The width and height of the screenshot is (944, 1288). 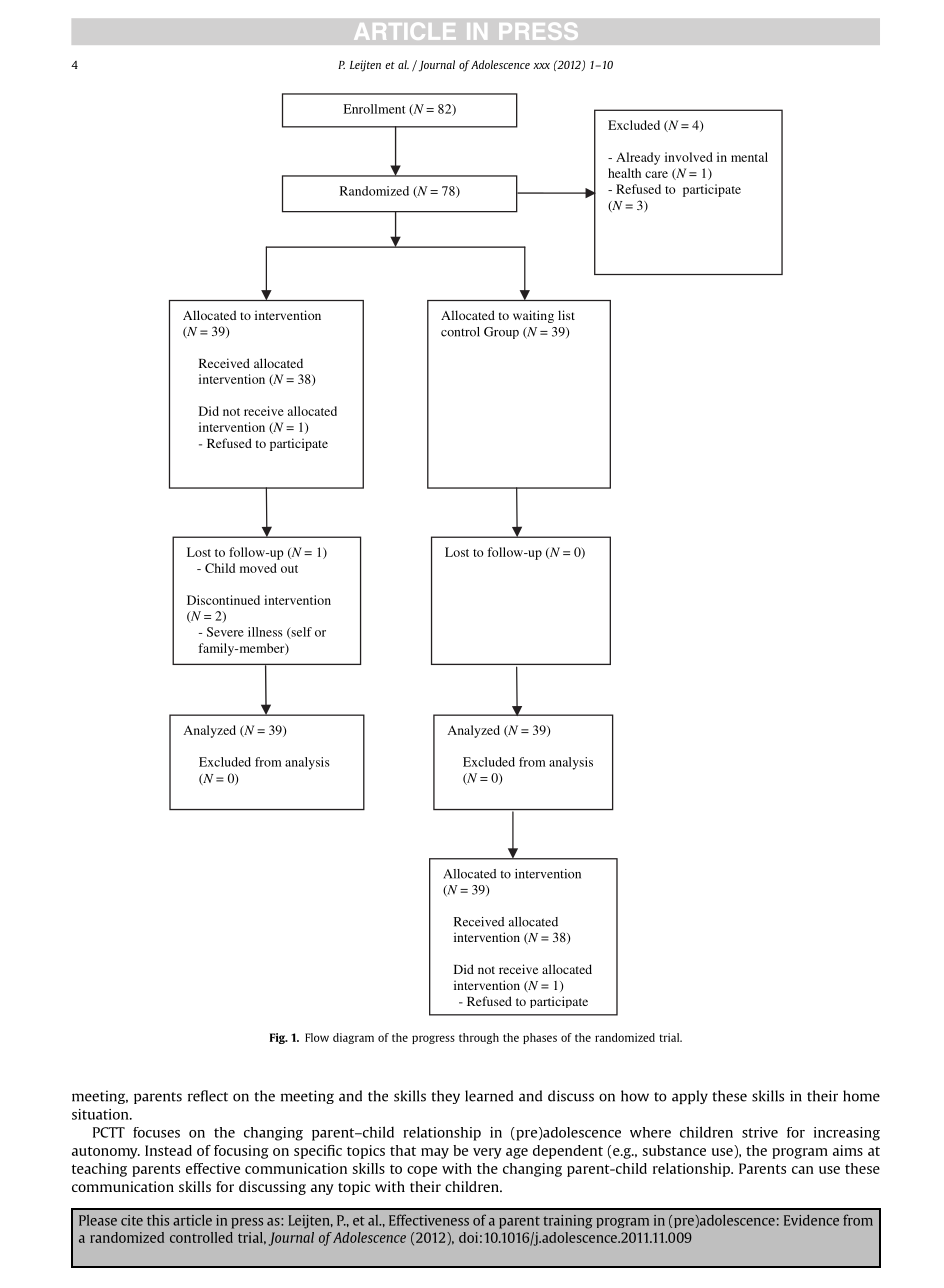 I want to click on xxx, so click(x=541, y=66).
